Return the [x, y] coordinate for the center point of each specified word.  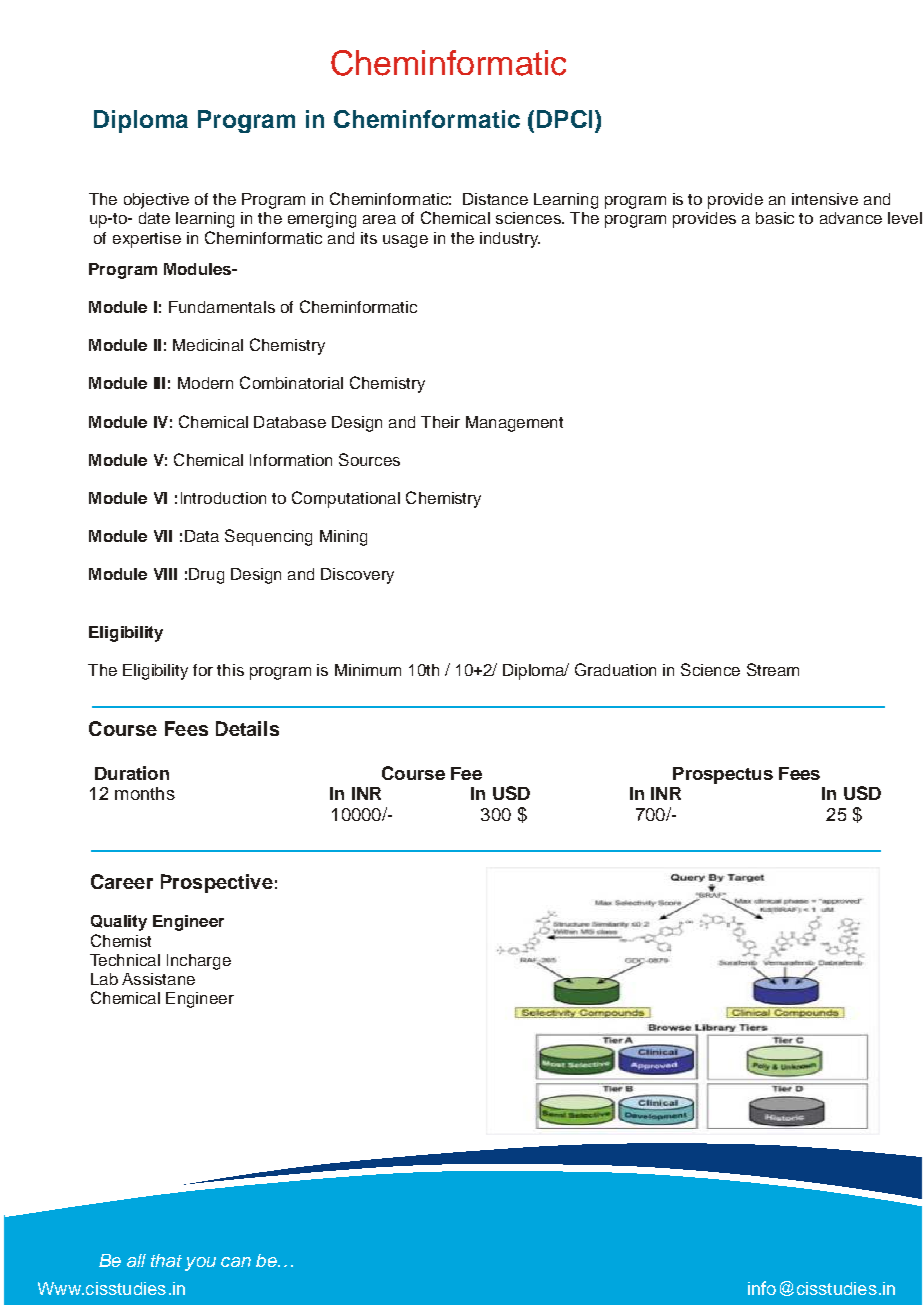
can [236, 1262]
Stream [773, 669]
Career [122, 881]
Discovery [357, 576]
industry [510, 240]
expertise [147, 240]
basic [775, 218]
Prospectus [723, 775]
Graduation [615, 669]
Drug [206, 576]
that [166, 1260]
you [200, 1264]
